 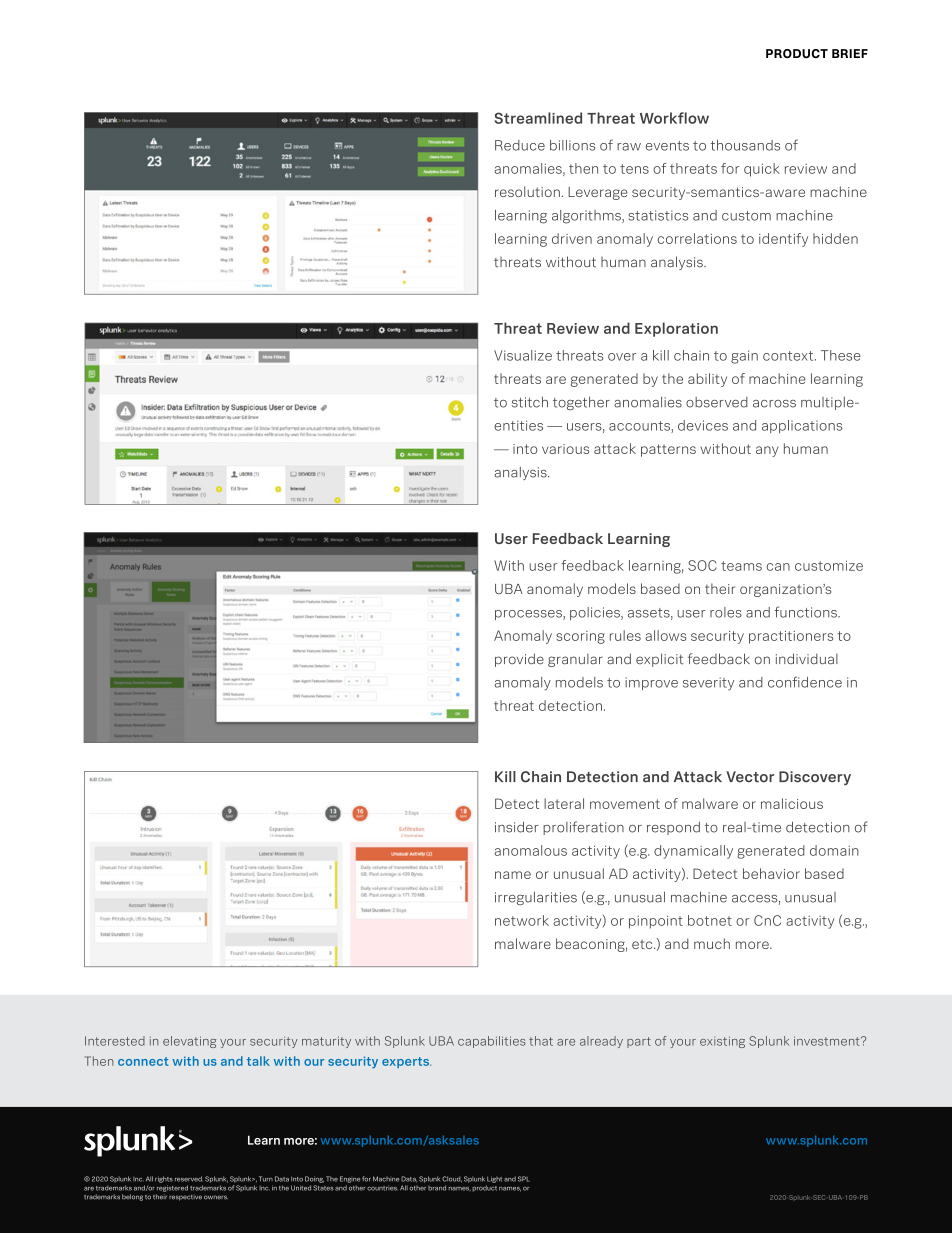 I want to click on Streamlined, so click(x=538, y=118).
